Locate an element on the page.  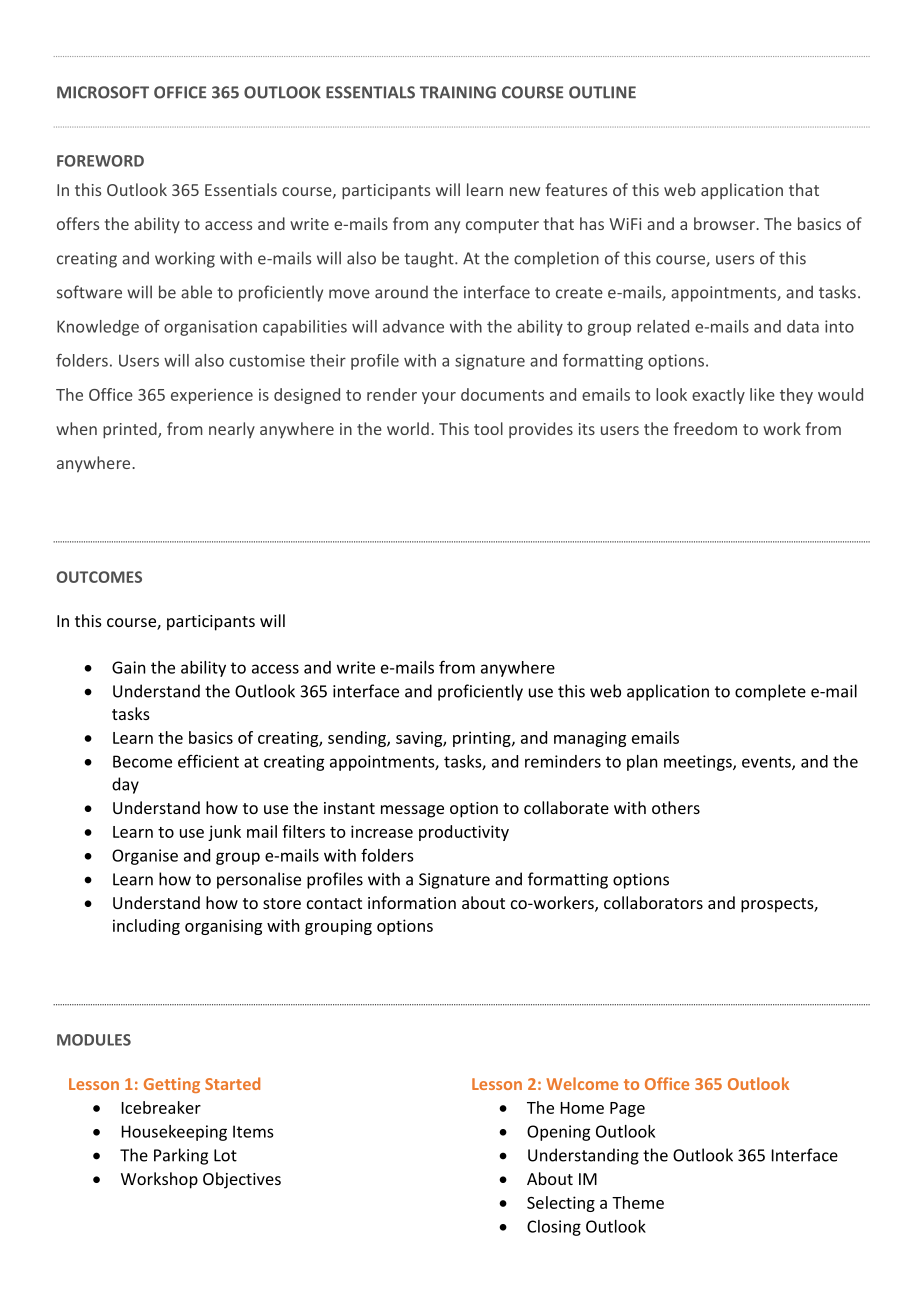
browser is located at coordinates (725, 223).
